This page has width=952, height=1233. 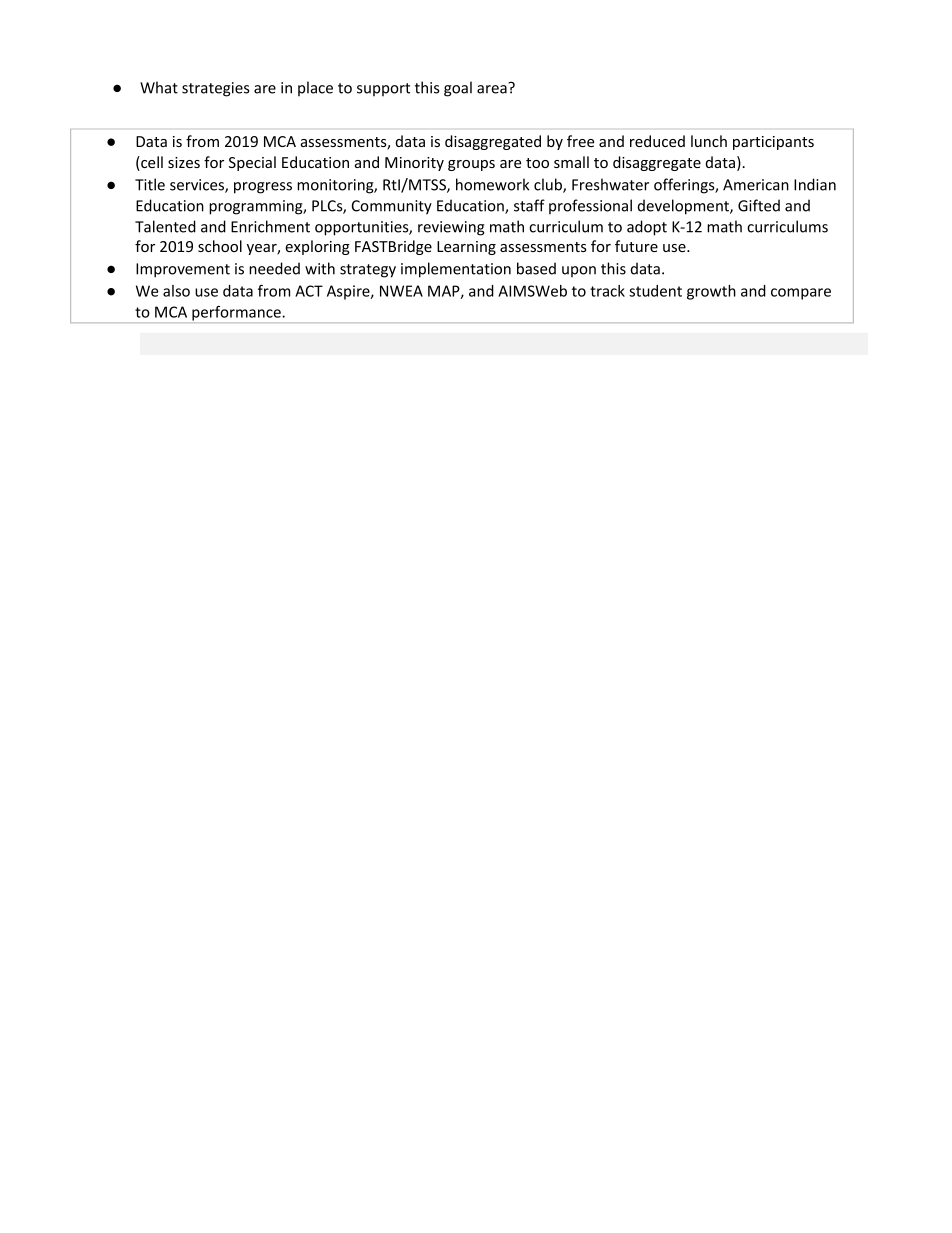 What do you see at coordinates (709, 141) in the page?
I see `lunch` at bounding box center [709, 141].
